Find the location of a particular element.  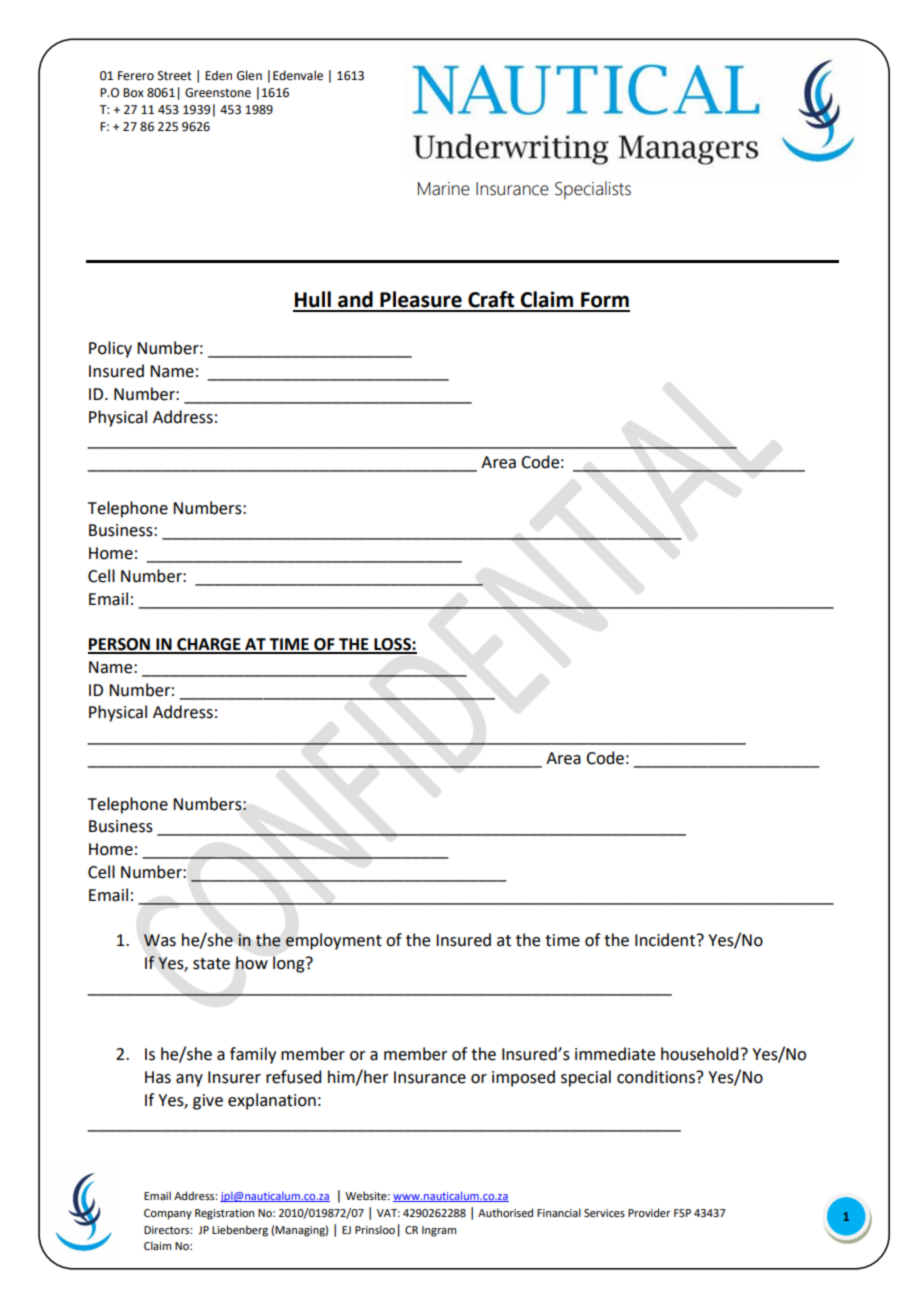

refused is located at coordinates (293, 1077).
